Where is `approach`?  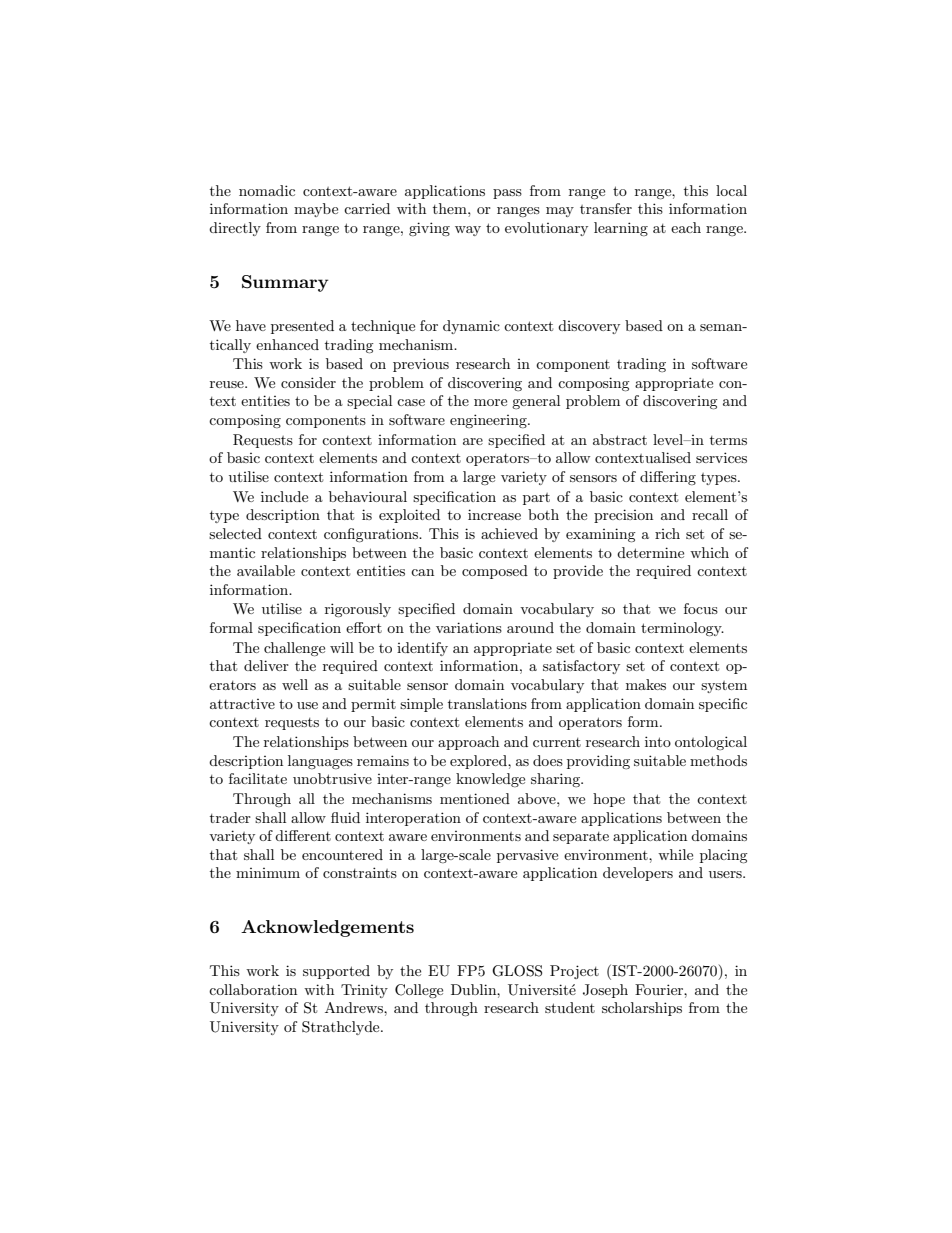
approach is located at coordinates (468, 743).
